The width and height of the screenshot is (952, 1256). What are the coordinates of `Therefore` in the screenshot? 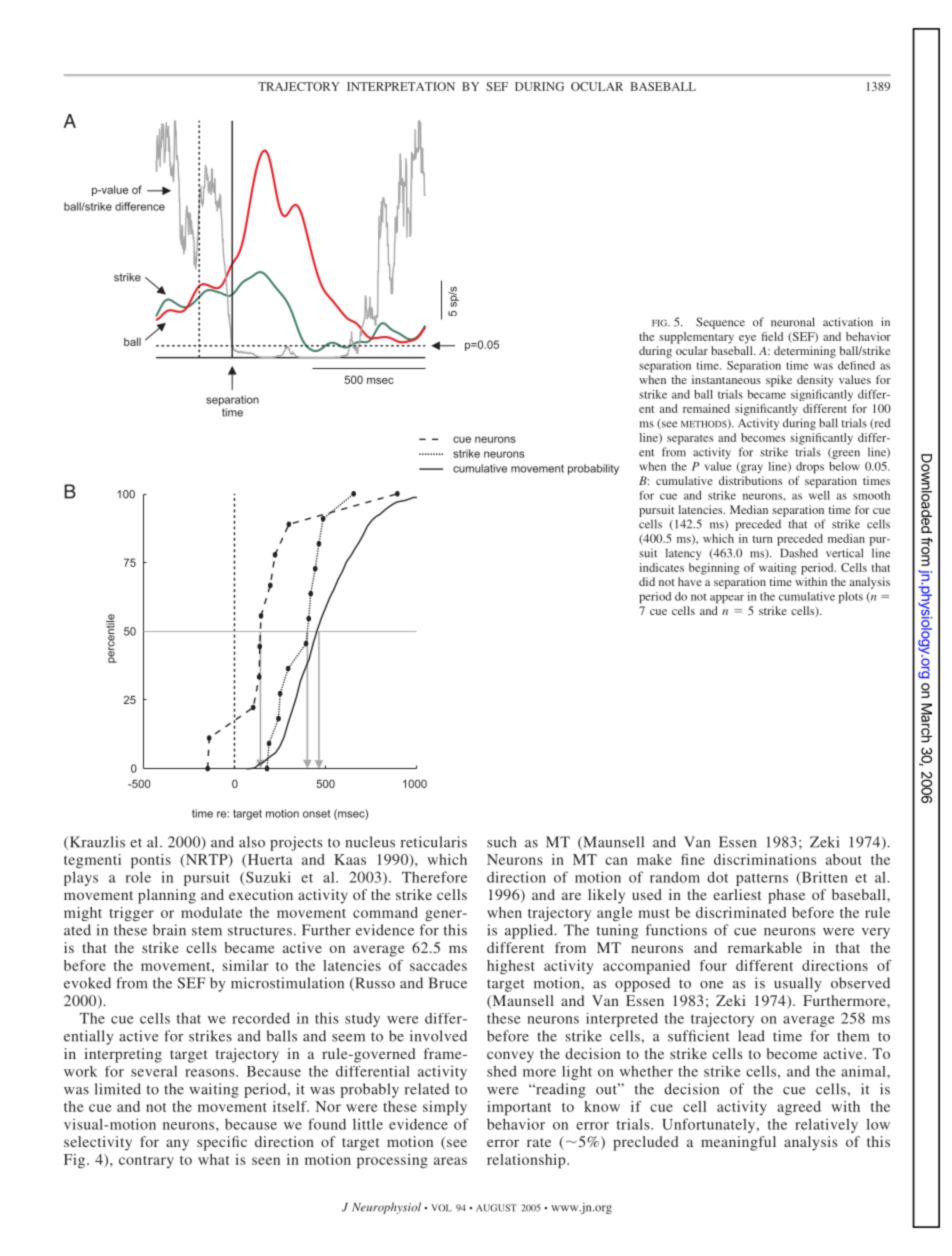 It's located at (434, 877).
